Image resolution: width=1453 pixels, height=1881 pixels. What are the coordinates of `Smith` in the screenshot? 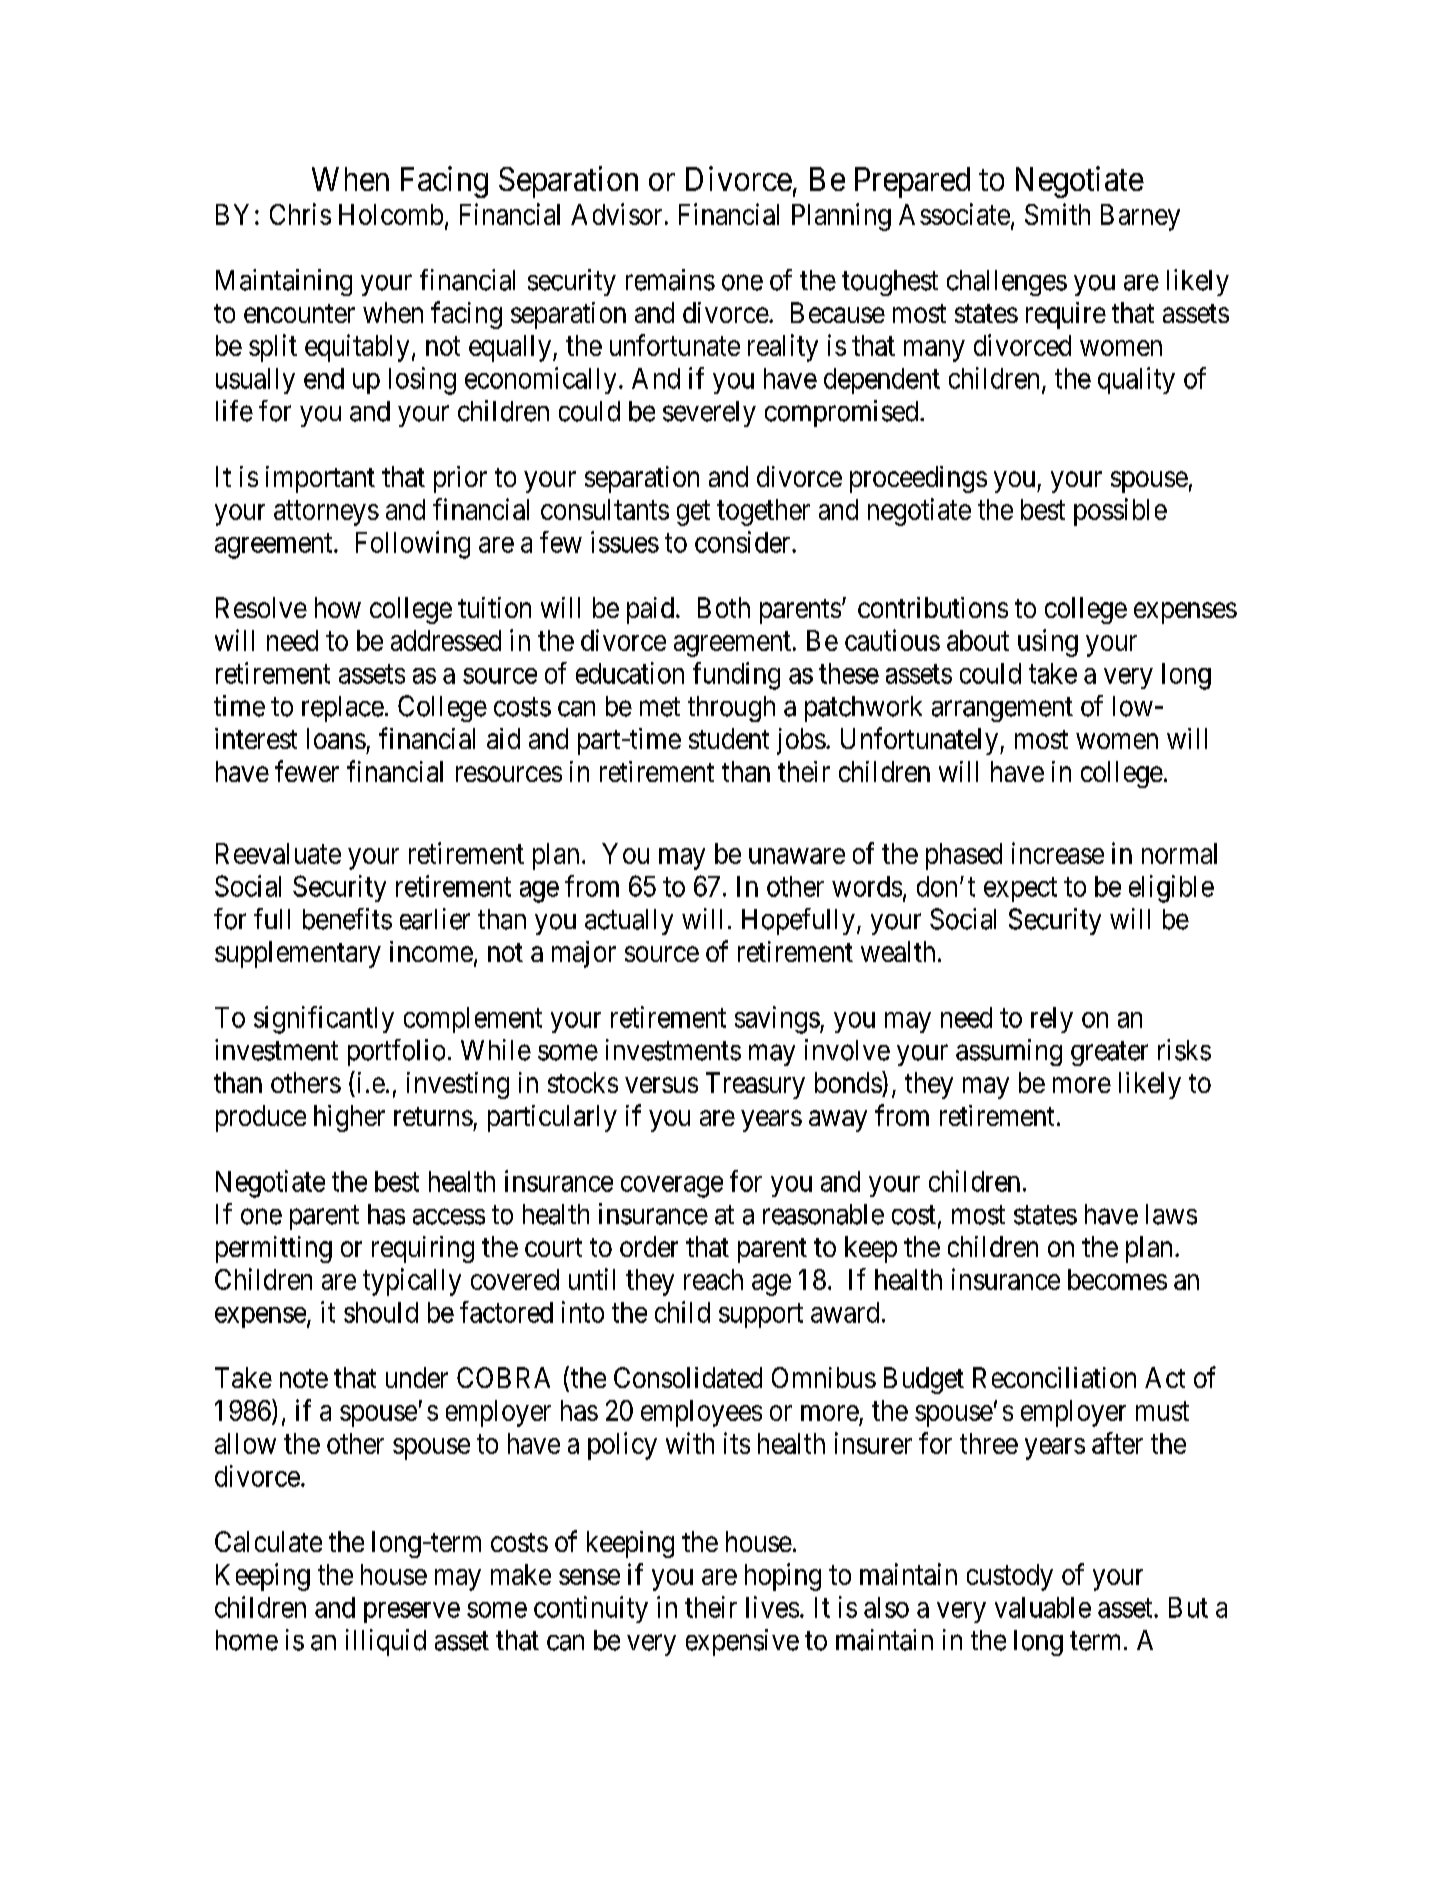 It's located at (1057, 214).
